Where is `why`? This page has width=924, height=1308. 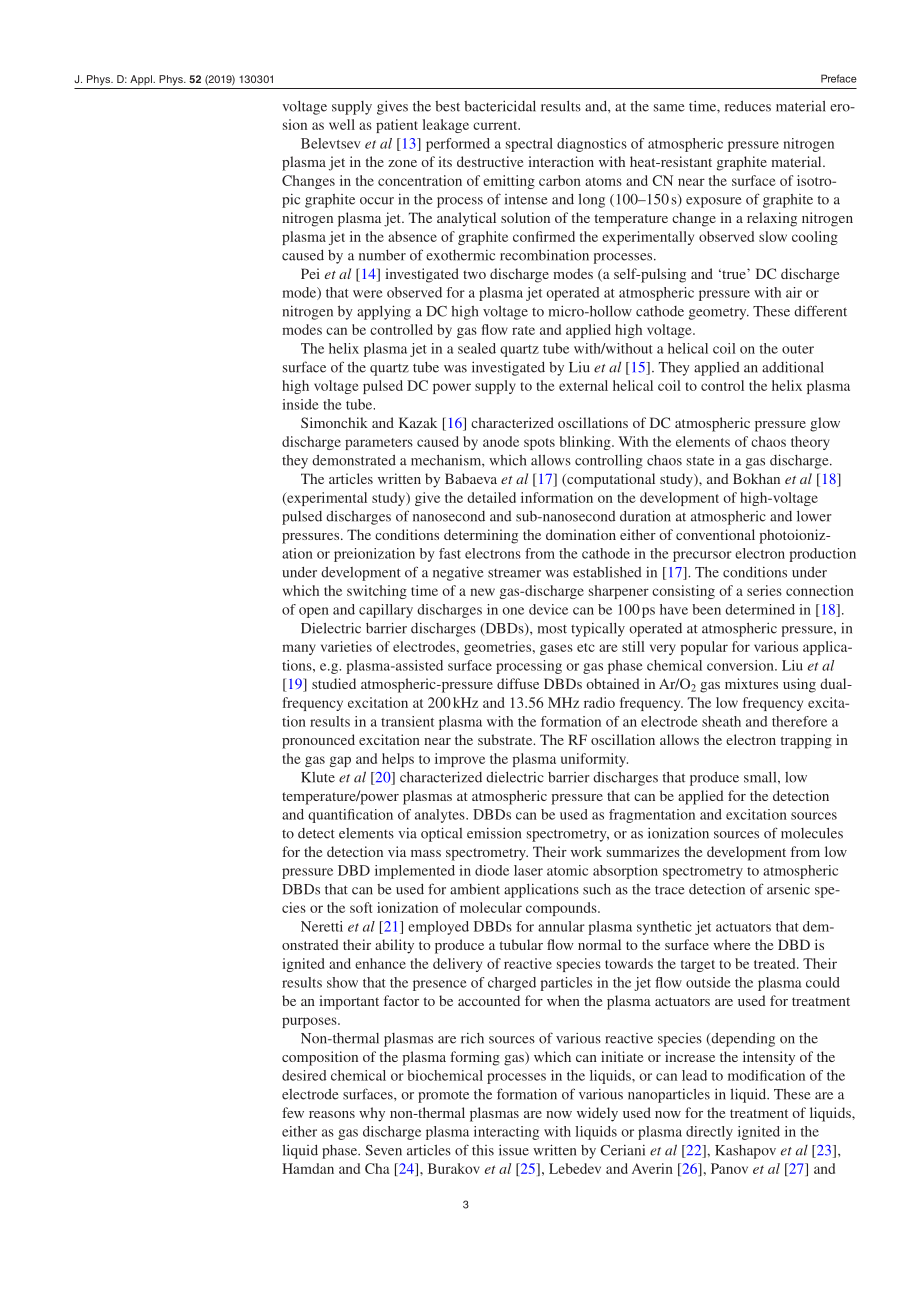 why is located at coordinates (372, 1114).
